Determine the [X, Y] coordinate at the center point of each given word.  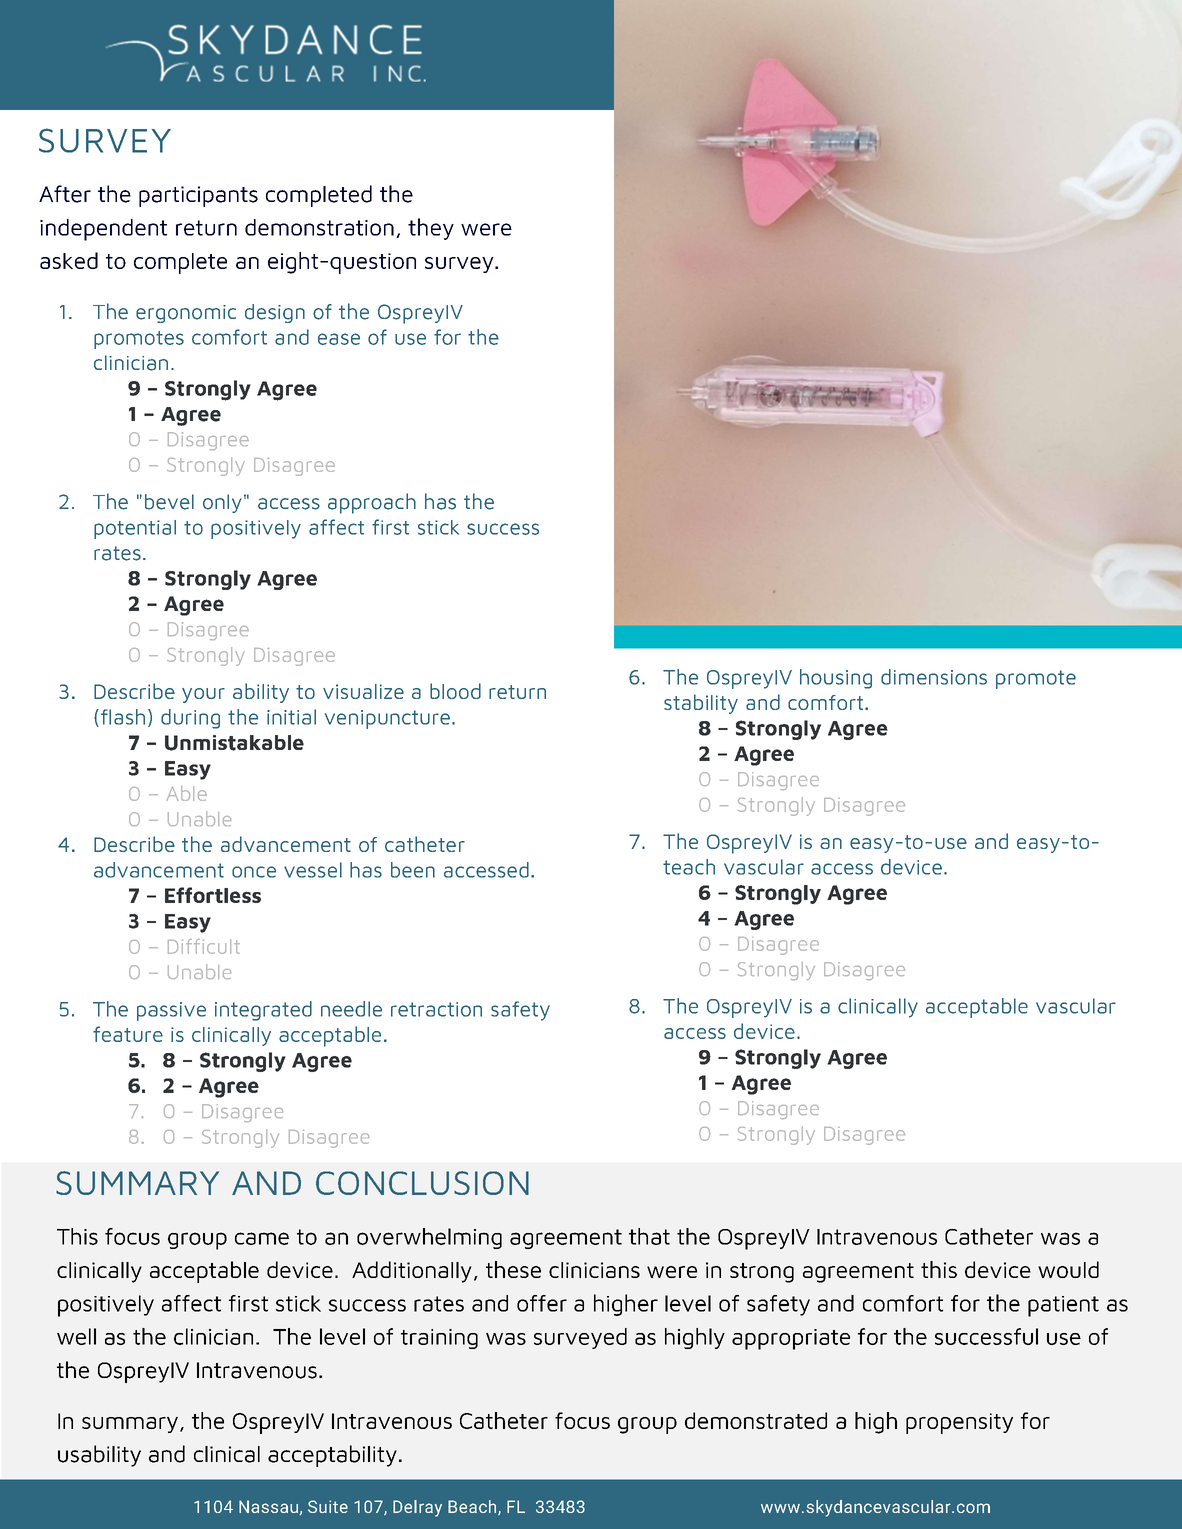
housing [836, 679]
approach [372, 503]
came [262, 1238]
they [431, 229]
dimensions [934, 677]
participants [198, 196]
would [1068, 1269]
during [190, 719]
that [649, 1236]
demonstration [319, 227]
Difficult [204, 946]
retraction [436, 1009]
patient [1063, 1306]
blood [455, 691]
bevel [169, 502]
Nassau [268, 1506]
